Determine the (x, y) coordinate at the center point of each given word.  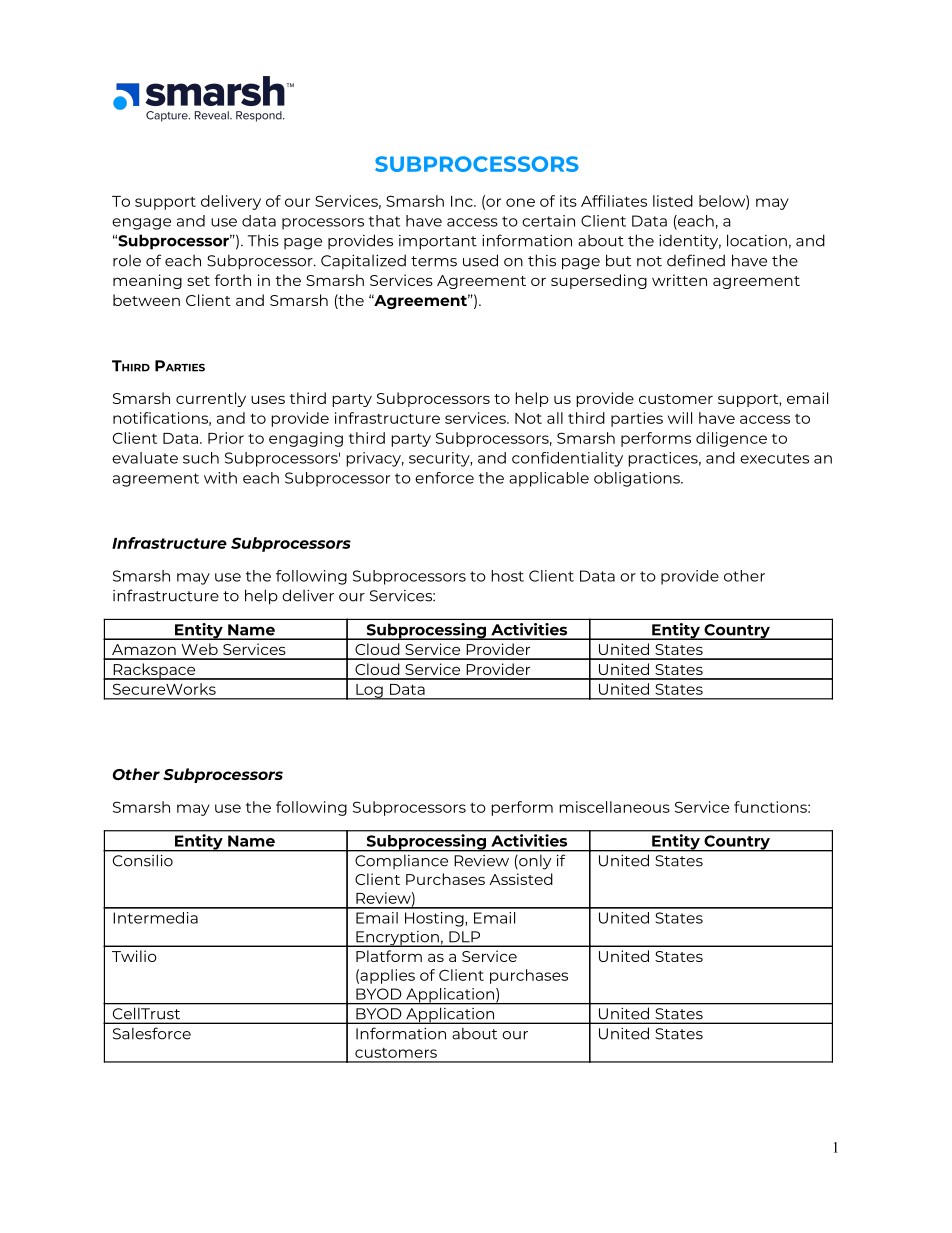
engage (141, 224)
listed (673, 201)
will (680, 418)
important (438, 242)
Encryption (397, 939)
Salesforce (152, 1033)
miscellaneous (614, 807)
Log (369, 692)
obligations (638, 479)
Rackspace (154, 671)
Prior (226, 438)
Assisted (521, 879)
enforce (444, 478)
